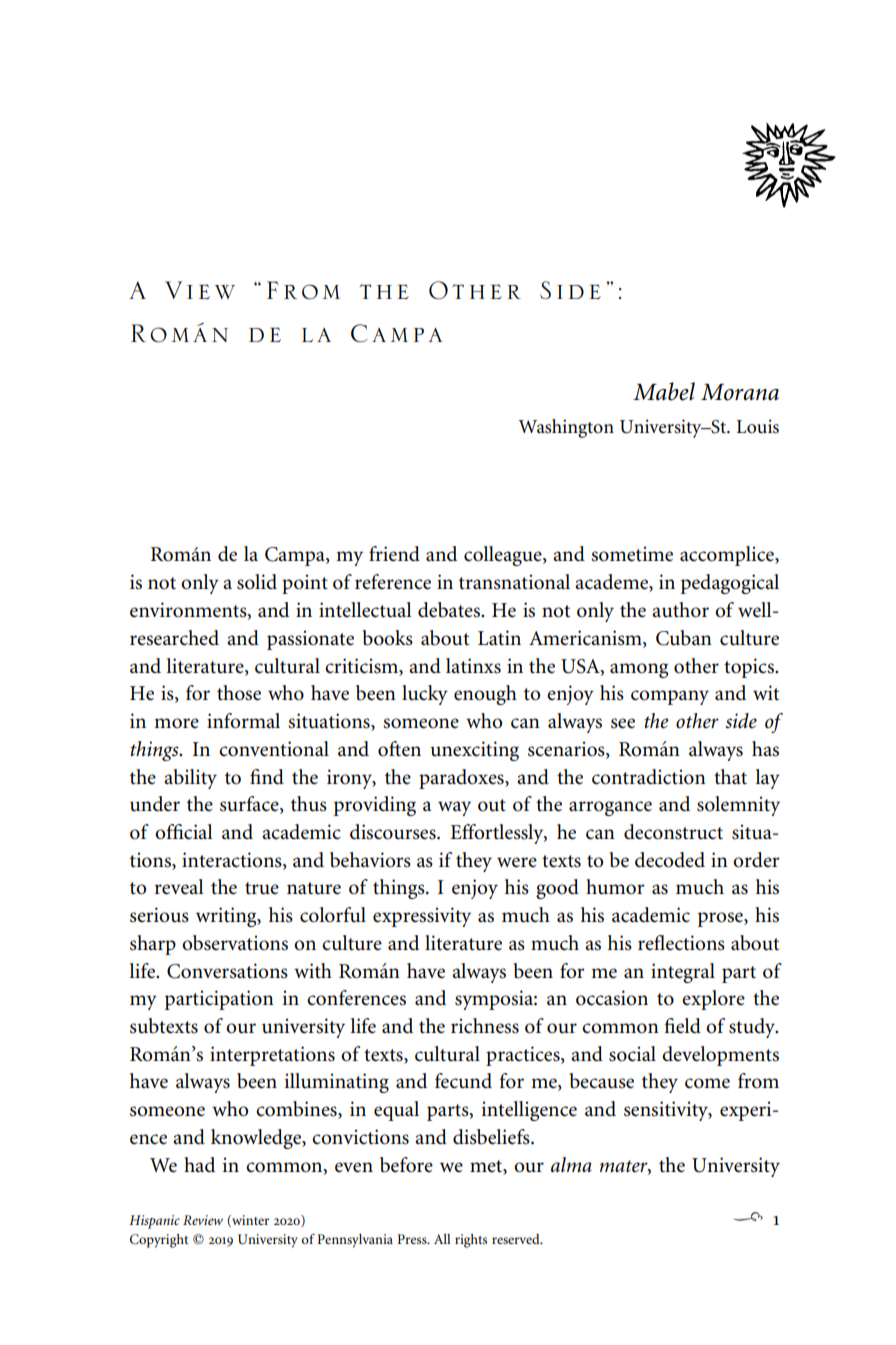 The image size is (896, 1345). Describe the element at coordinates (462, 779) in the screenshot. I see `paradoxes` at that location.
